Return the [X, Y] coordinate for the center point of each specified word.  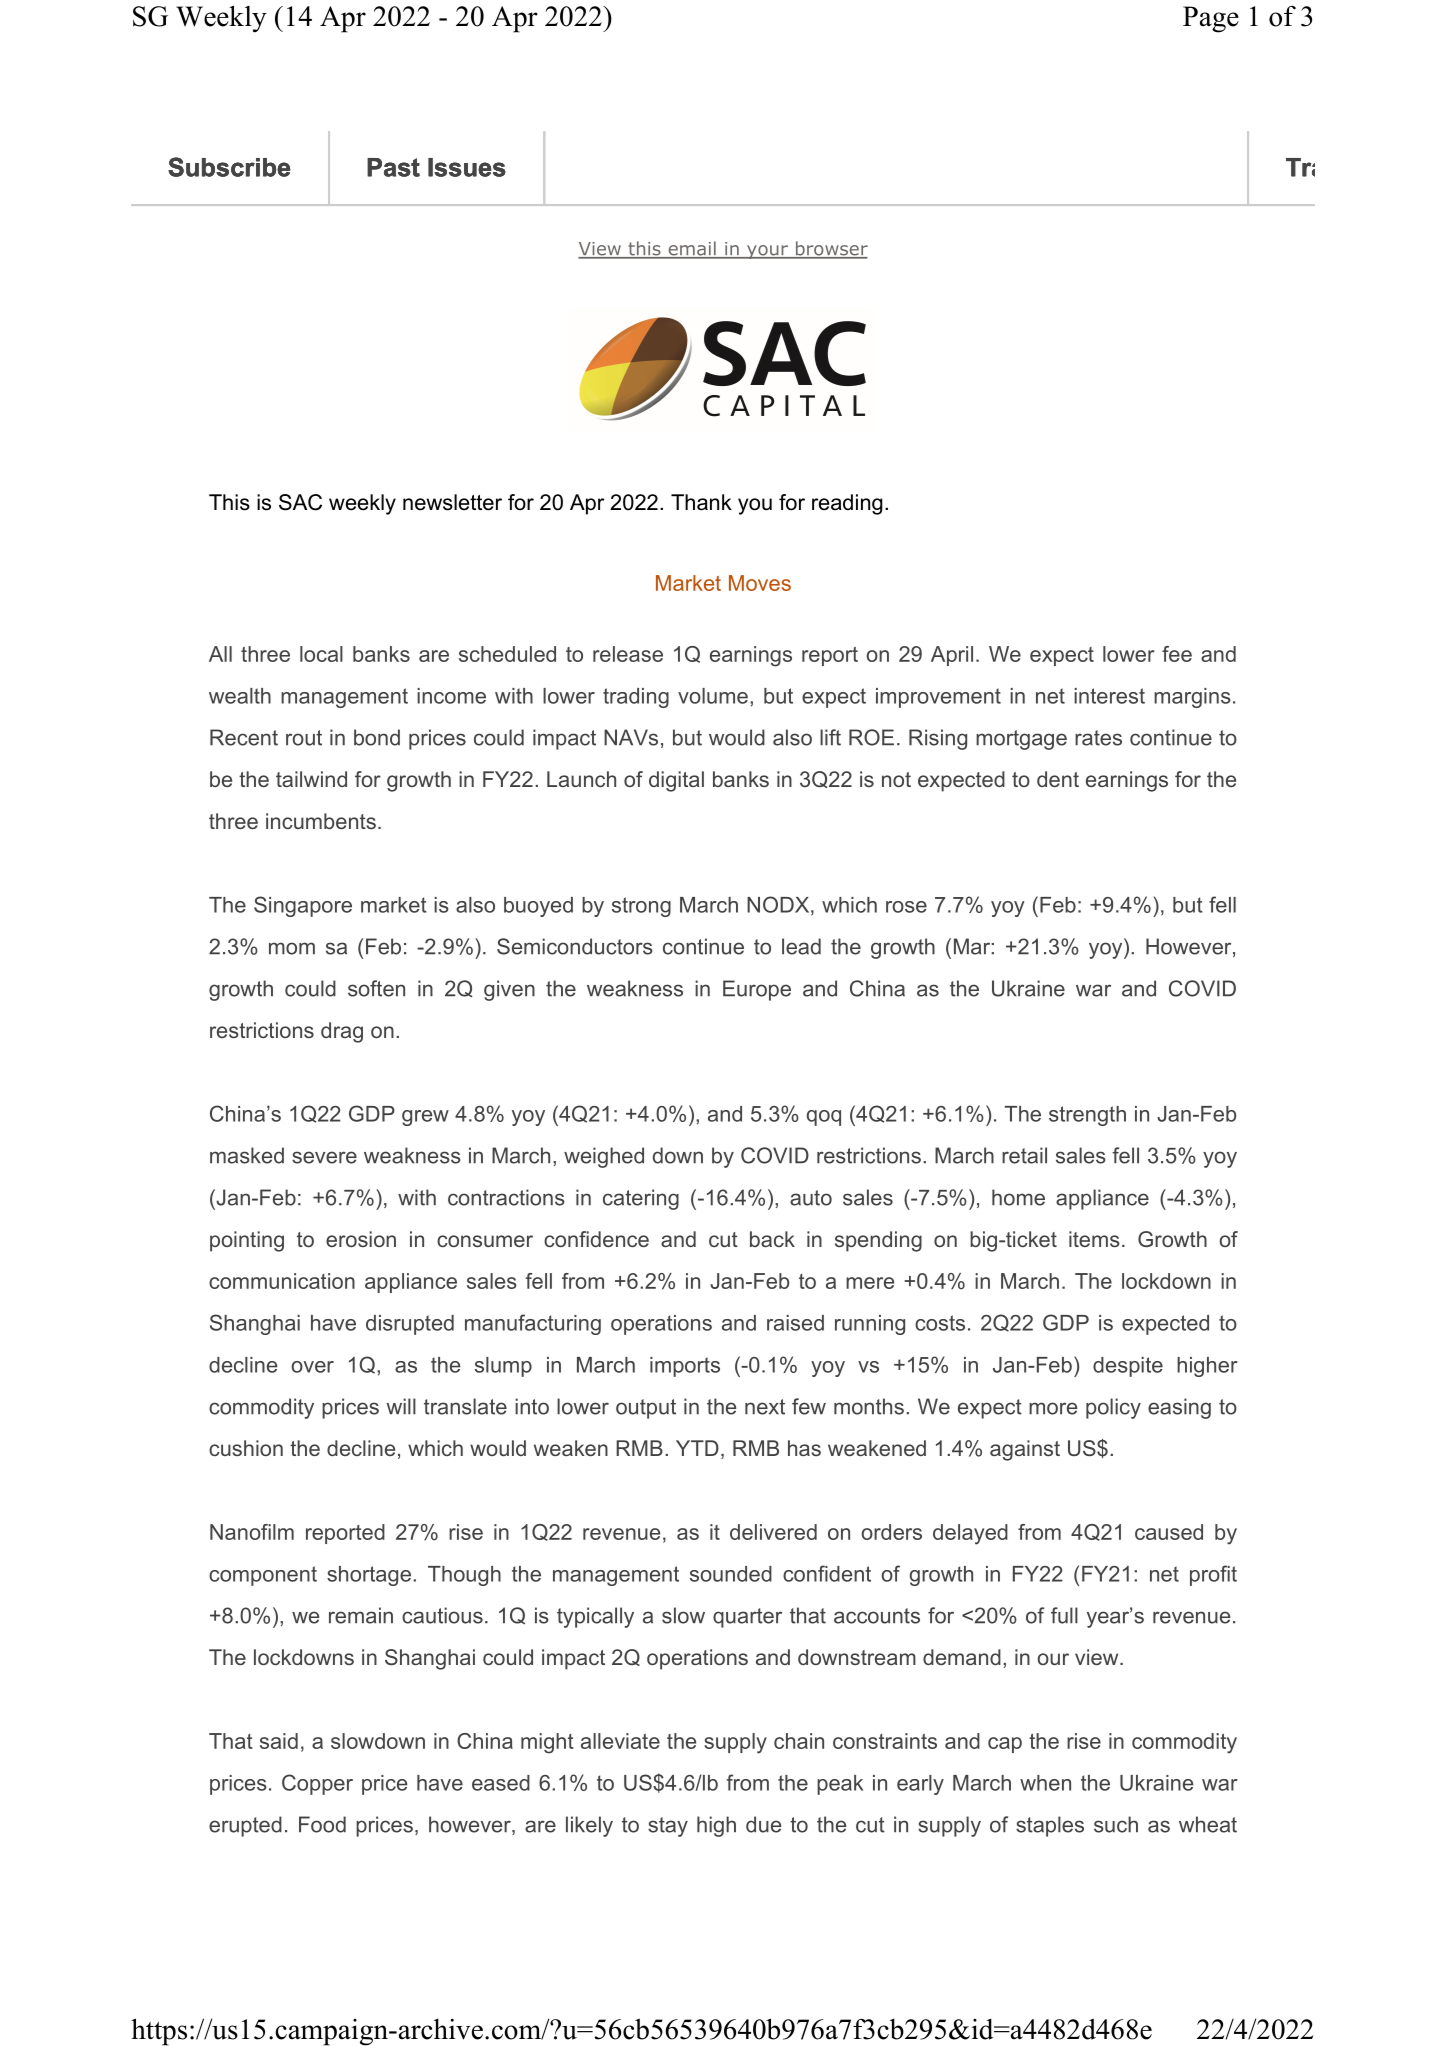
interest [1109, 696]
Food [322, 1824]
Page [1211, 19]
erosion [361, 1239]
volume [713, 696]
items [1094, 1239]
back [772, 1239]
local [321, 654]
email [692, 249]
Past [393, 167]
